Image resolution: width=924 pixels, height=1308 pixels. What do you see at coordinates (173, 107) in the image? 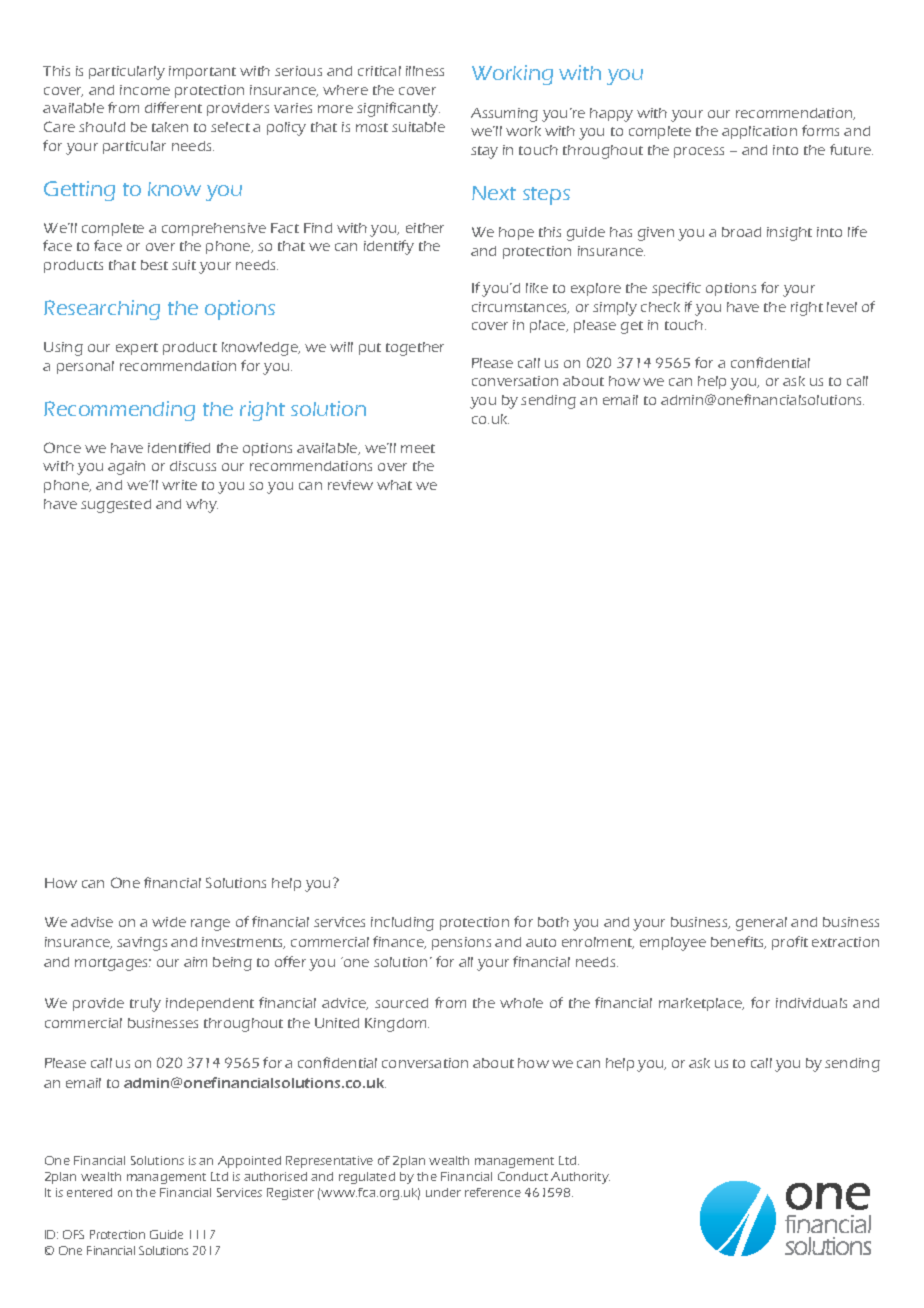
I see `different` at bounding box center [173, 107].
